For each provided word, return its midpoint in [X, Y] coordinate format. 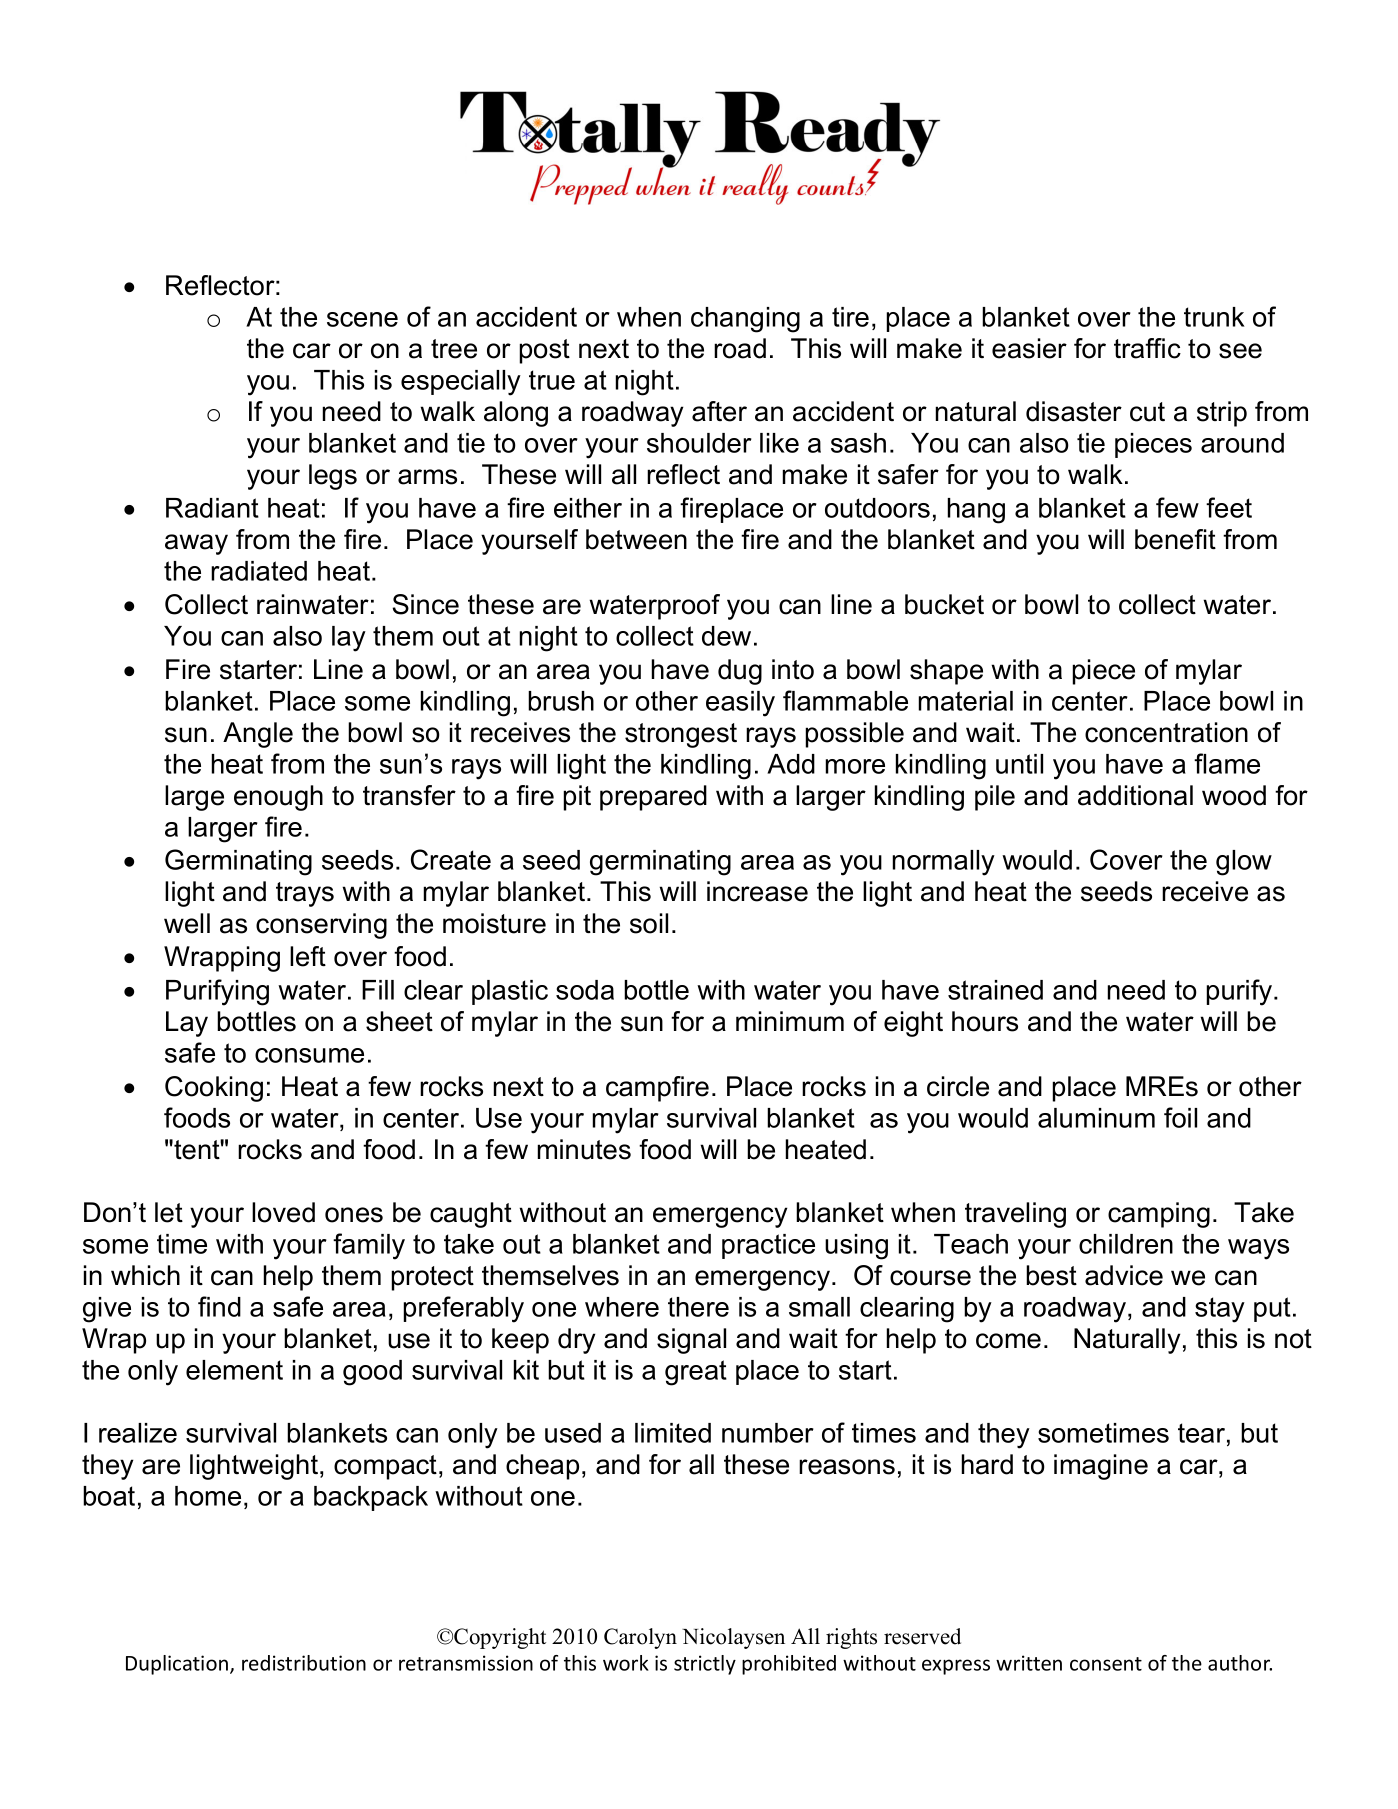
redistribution [304, 1663]
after [719, 411]
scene [362, 319]
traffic [1147, 348]
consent [1106, 1664]
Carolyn [640, 1638]
